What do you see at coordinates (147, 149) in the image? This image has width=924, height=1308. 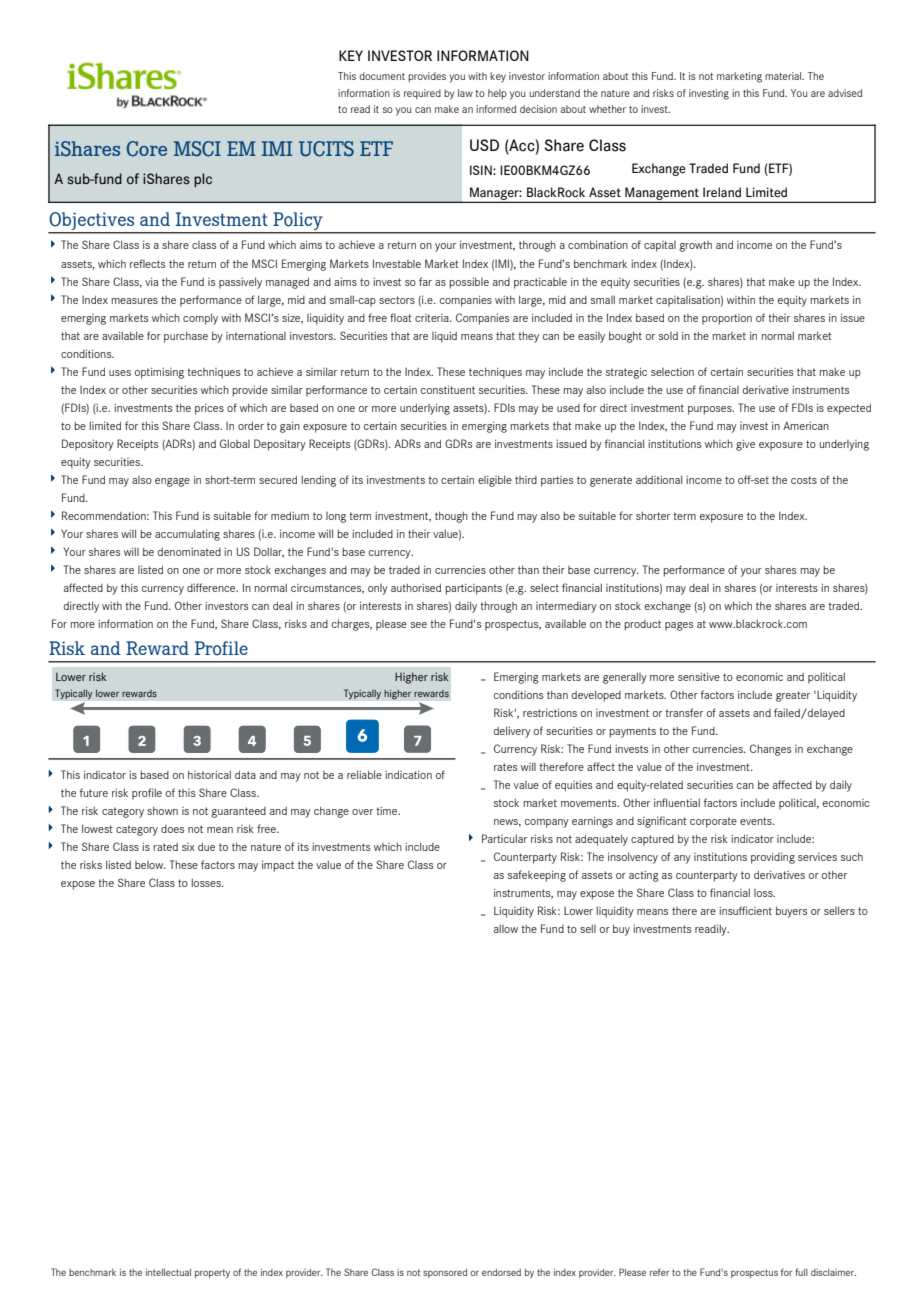 I see `Core` at bounding box center [147, 149].
